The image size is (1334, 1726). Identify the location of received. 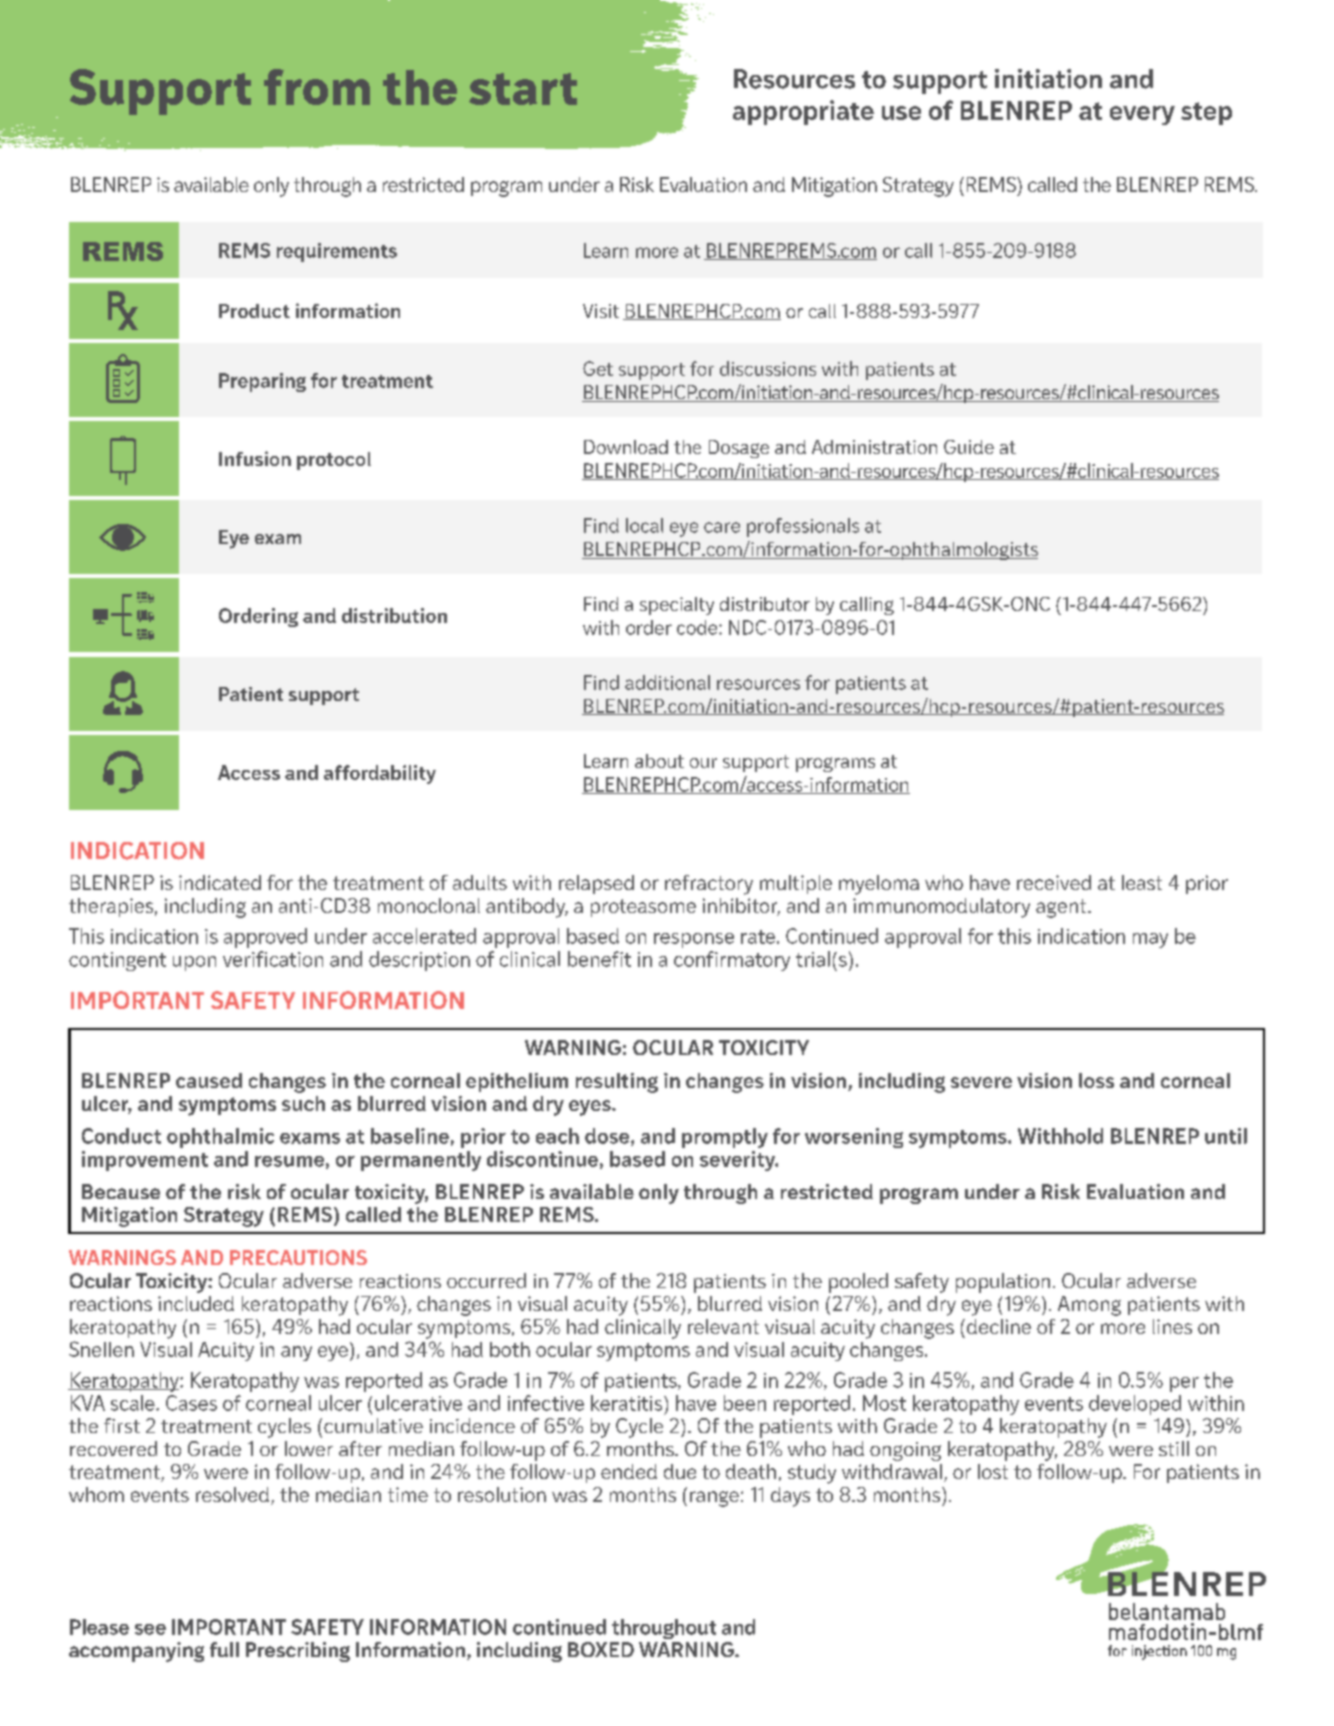
(1054, 882).
